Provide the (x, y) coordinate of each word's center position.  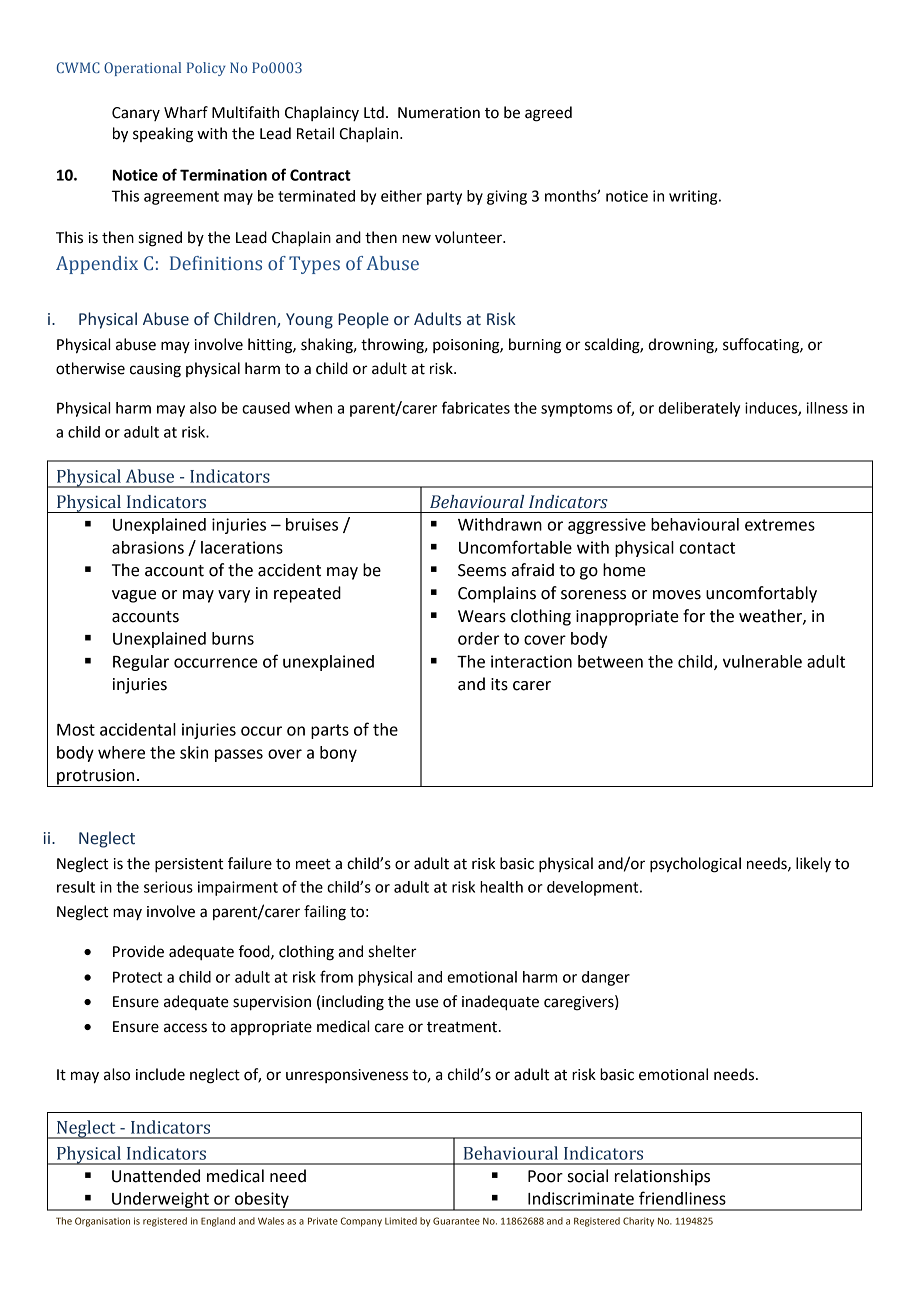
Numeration (439, 113)
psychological (695, 865)
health (501, 887)
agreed (548, 114)
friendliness (682, 1198)
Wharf (186, 112)
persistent (189, 865)
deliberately (699, 409)
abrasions (148, 547)
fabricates (476, 407)
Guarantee (456, 1221)
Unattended (156, 1176)
